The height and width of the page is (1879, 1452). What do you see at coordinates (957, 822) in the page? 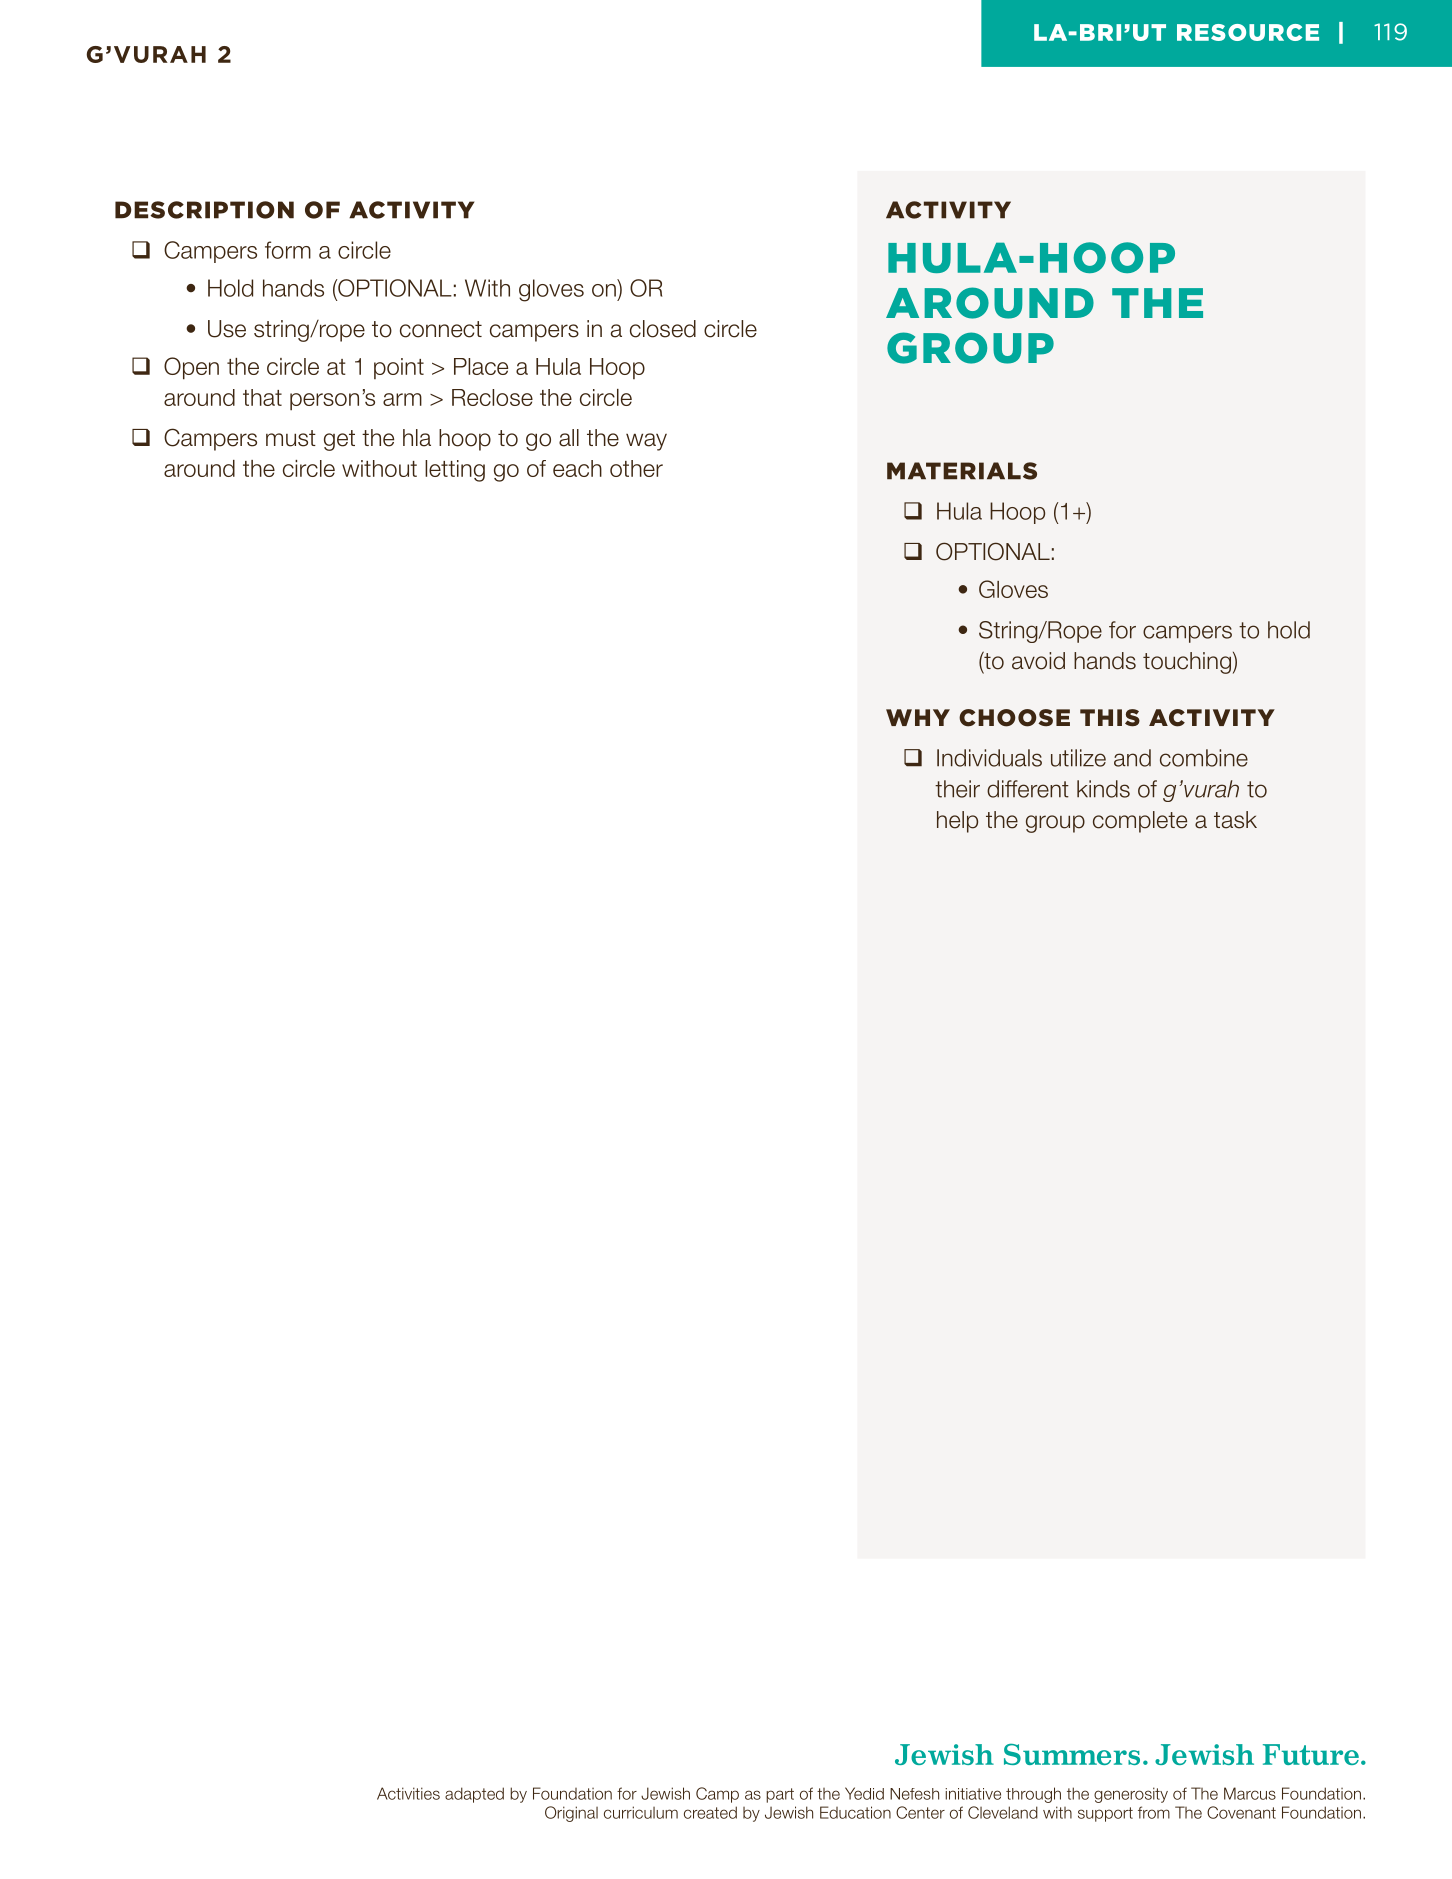
I see `help` at bounding box center [957, 822].
